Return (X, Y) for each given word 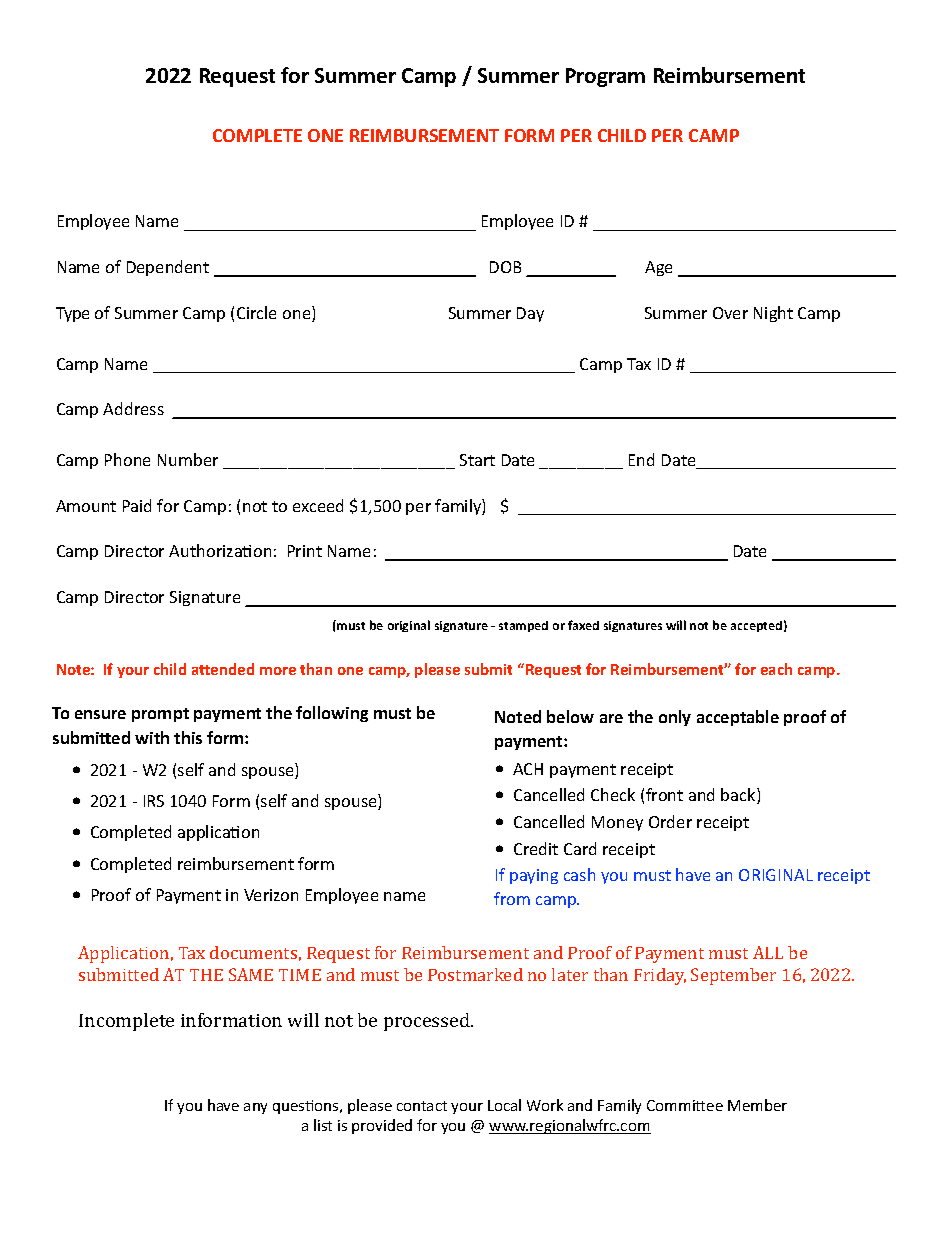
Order (670, 821)
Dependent (168, 268)
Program (605, 77)
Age (658, 268)
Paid (137, 505)
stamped (523, 626)
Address (133, 408)
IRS (154, 801)
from (512, 898)
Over (730, 313)
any (255, 1108)
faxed (583, 625)
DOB (505, 267)
